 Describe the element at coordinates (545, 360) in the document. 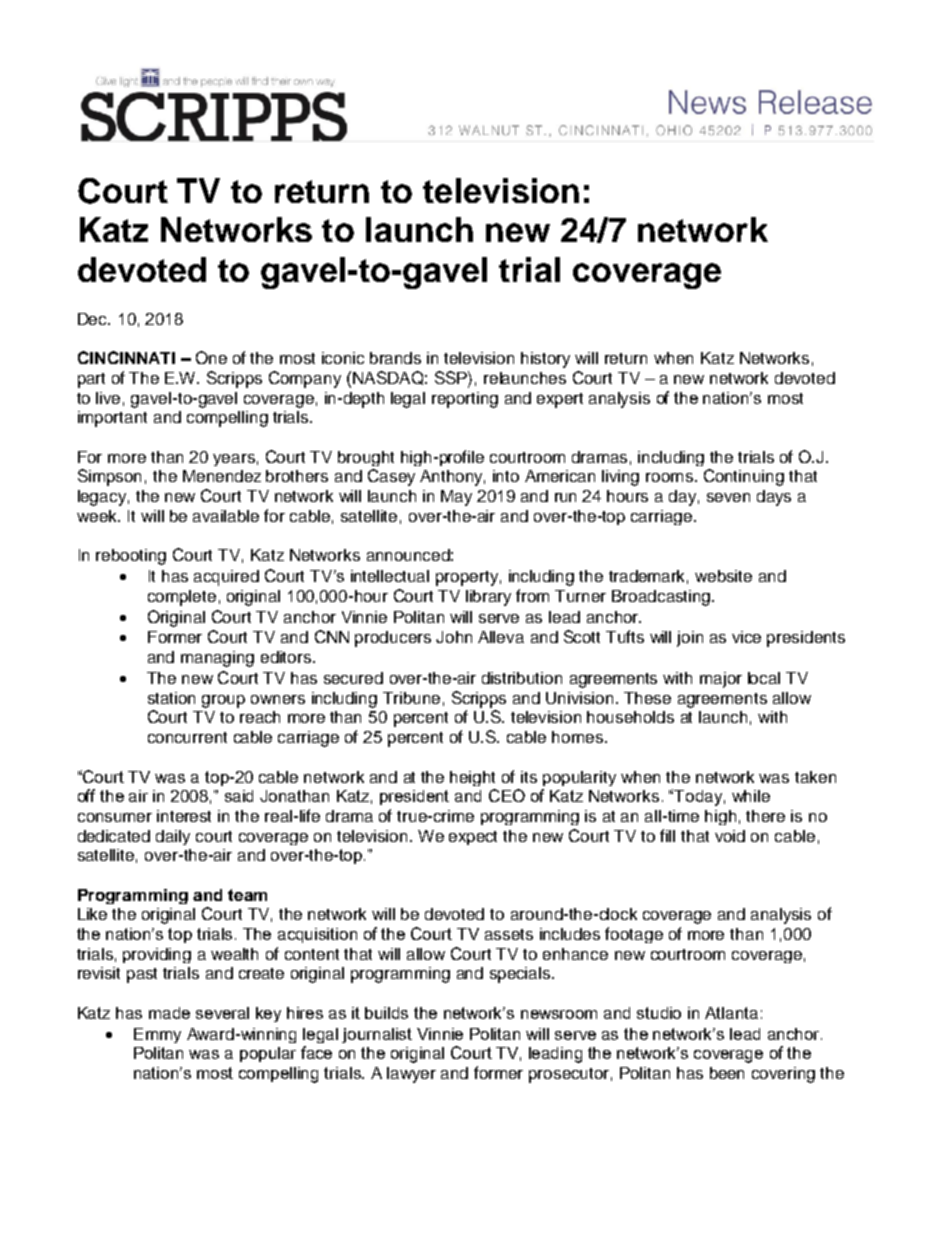

I see `history` at that location.
